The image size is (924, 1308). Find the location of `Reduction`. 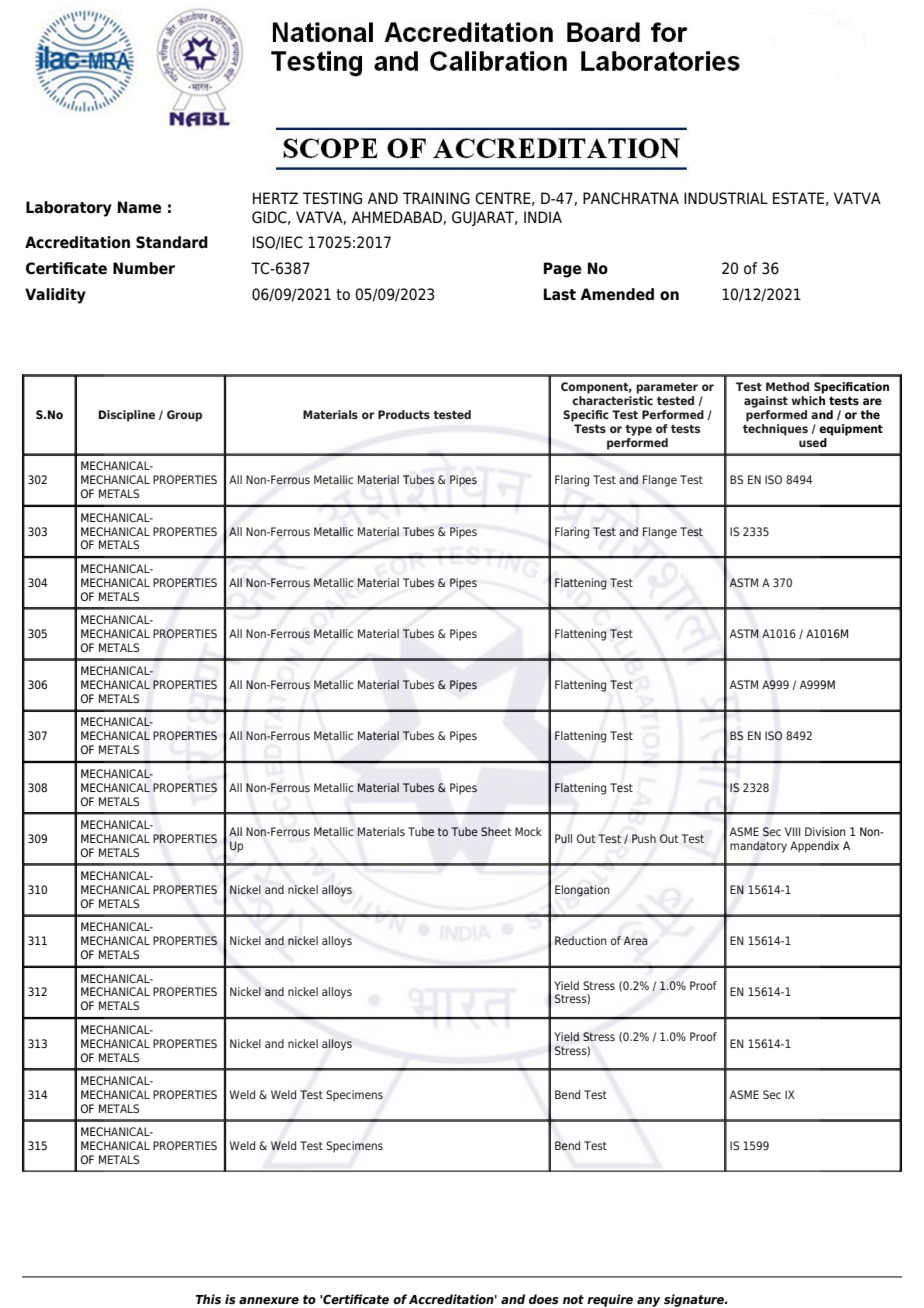

Reduction is located at coordinates (580, 940).
